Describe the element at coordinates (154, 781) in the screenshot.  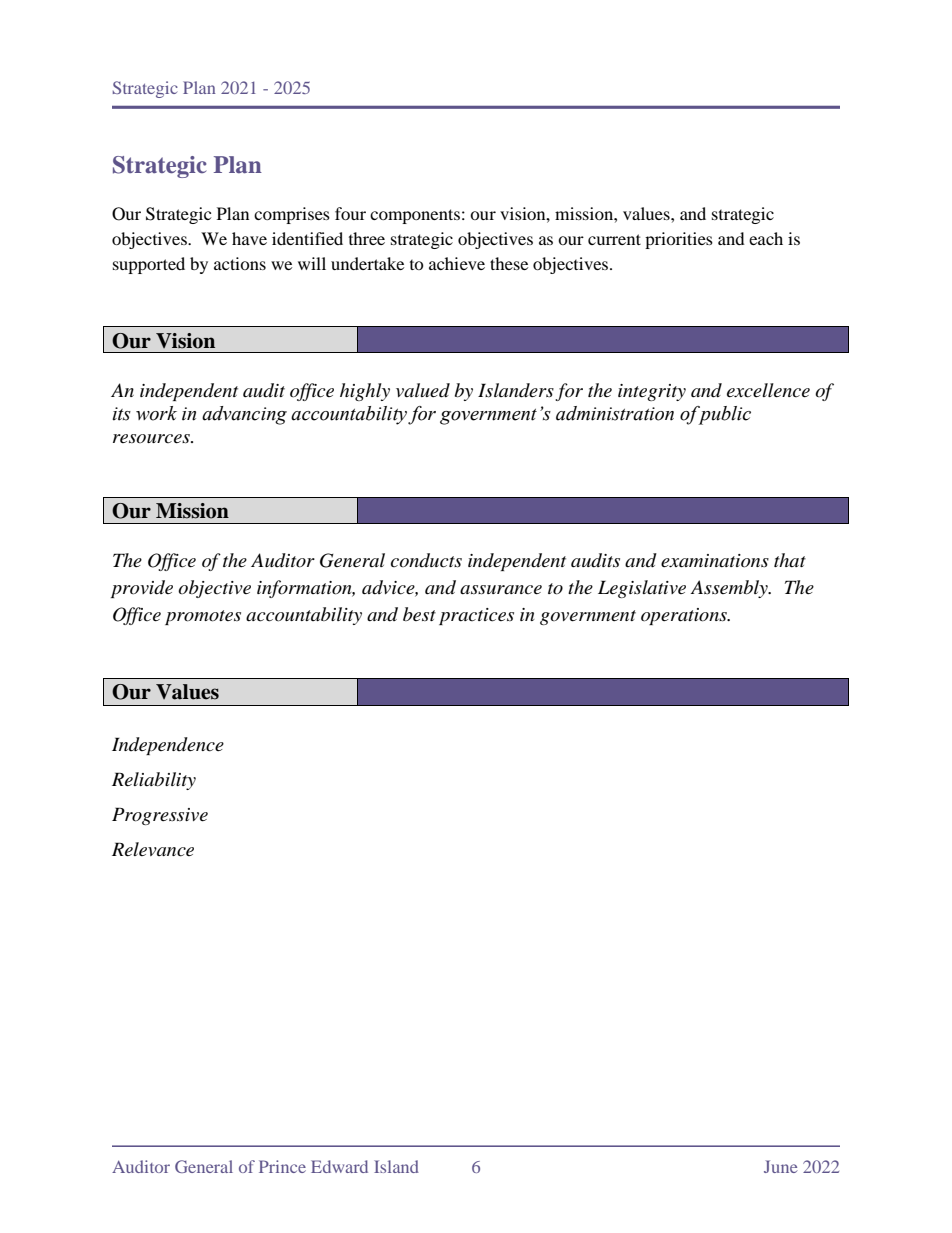
I see `Reliability` at that location.
